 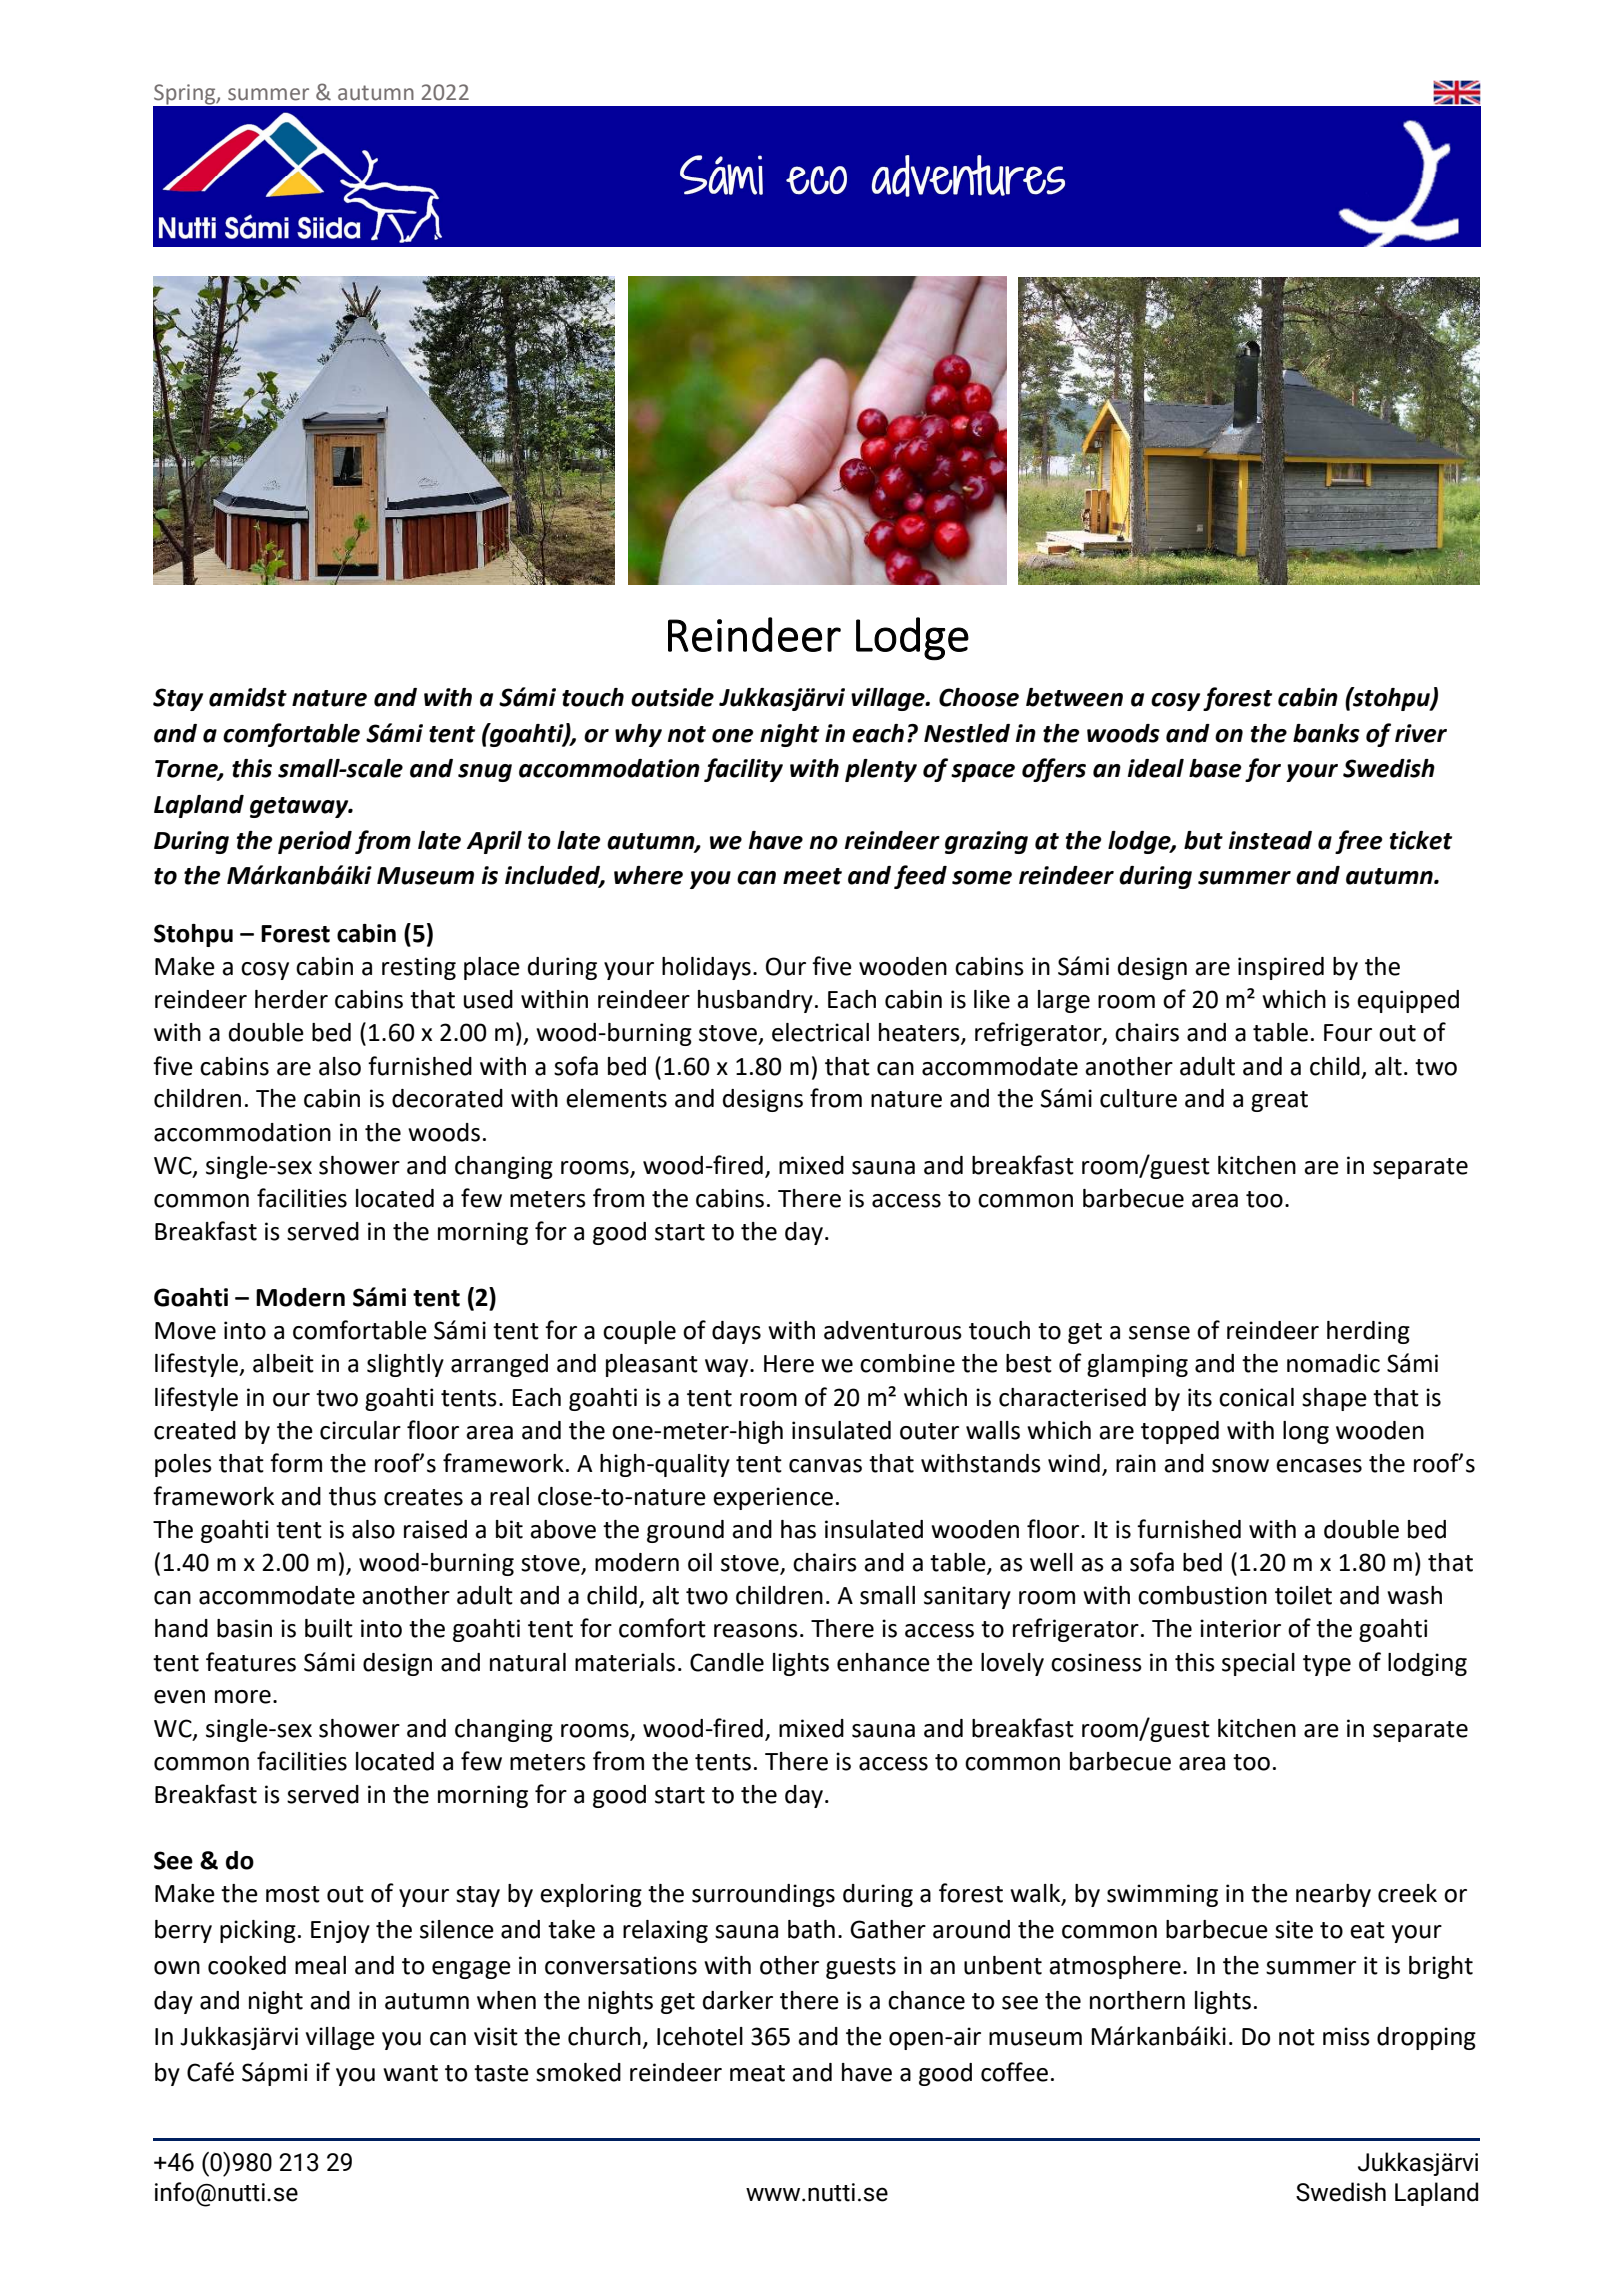 I want to click on want, so click(x=410, y=2073).
